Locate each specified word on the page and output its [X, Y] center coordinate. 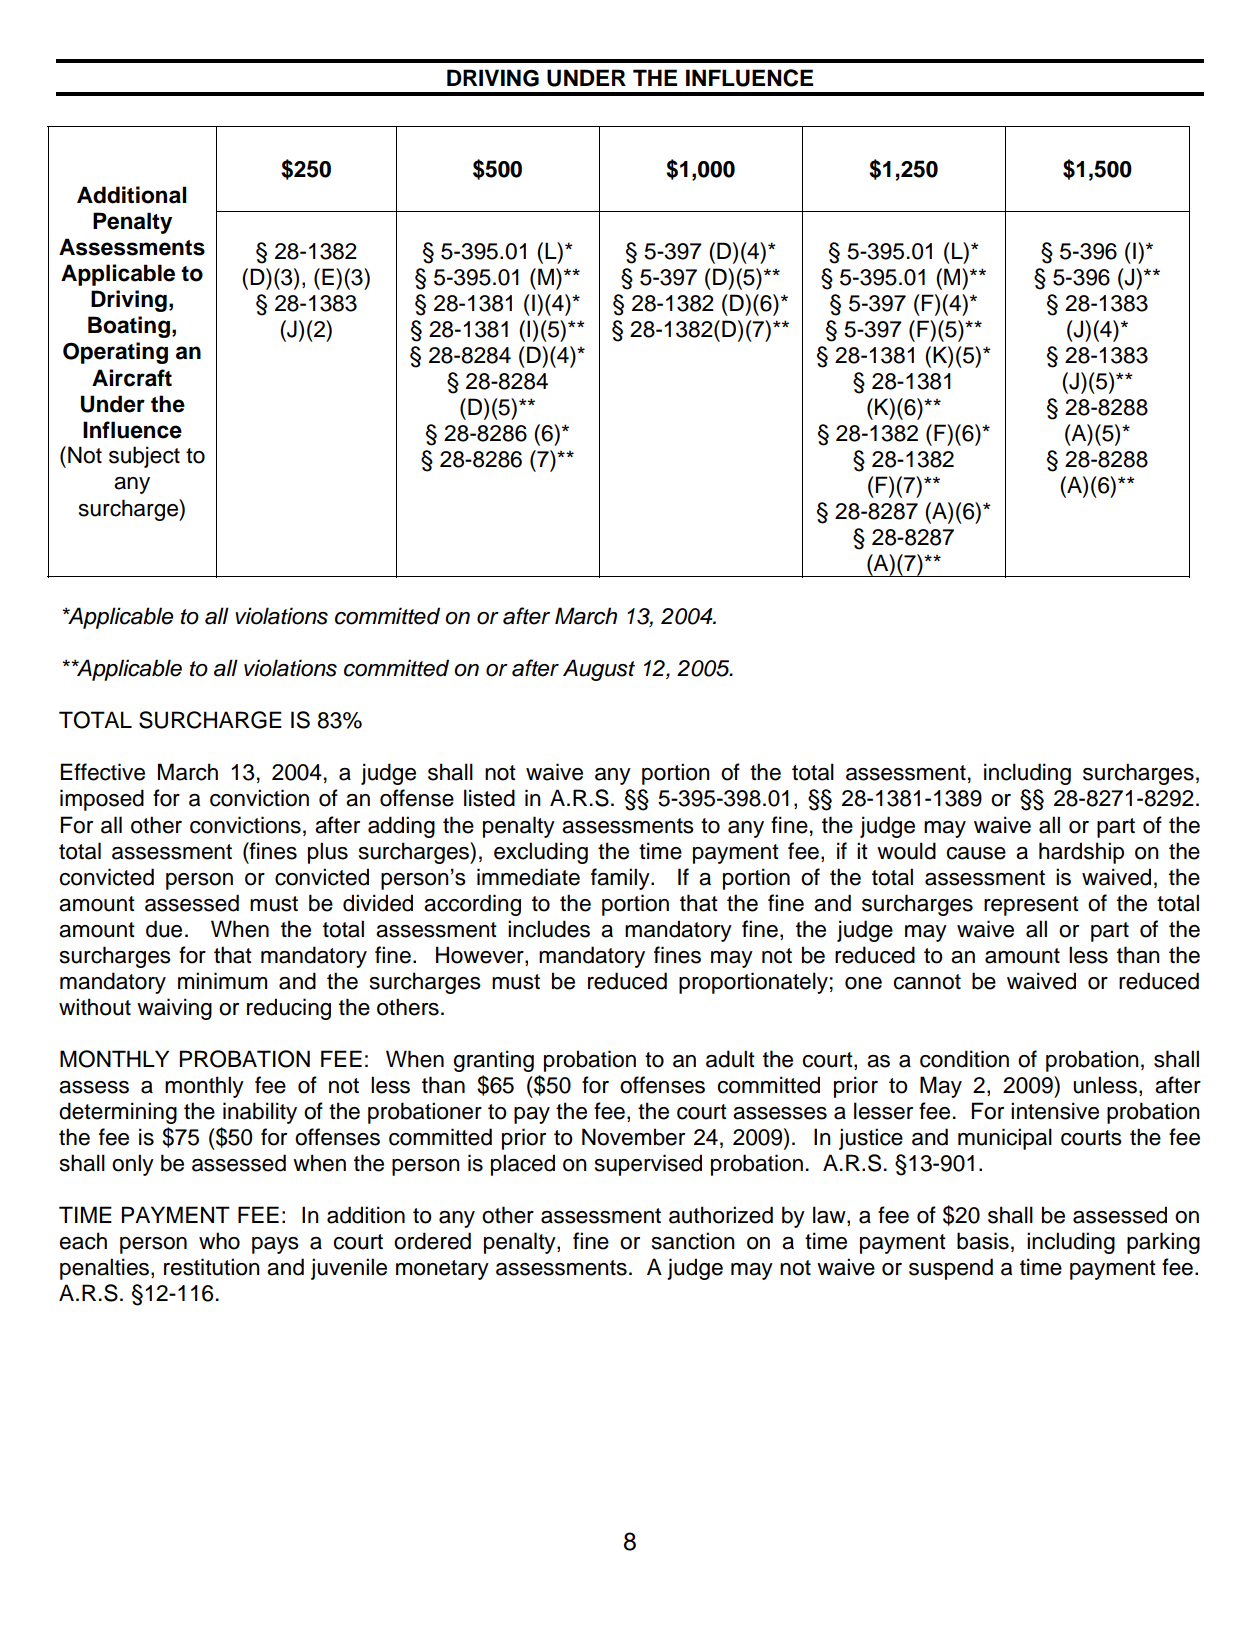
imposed [102, 800]
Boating [129, 327]
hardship [1081, 853]
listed [489, 798]
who [219, 1241]
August [599, 670]
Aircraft [132, 378]
